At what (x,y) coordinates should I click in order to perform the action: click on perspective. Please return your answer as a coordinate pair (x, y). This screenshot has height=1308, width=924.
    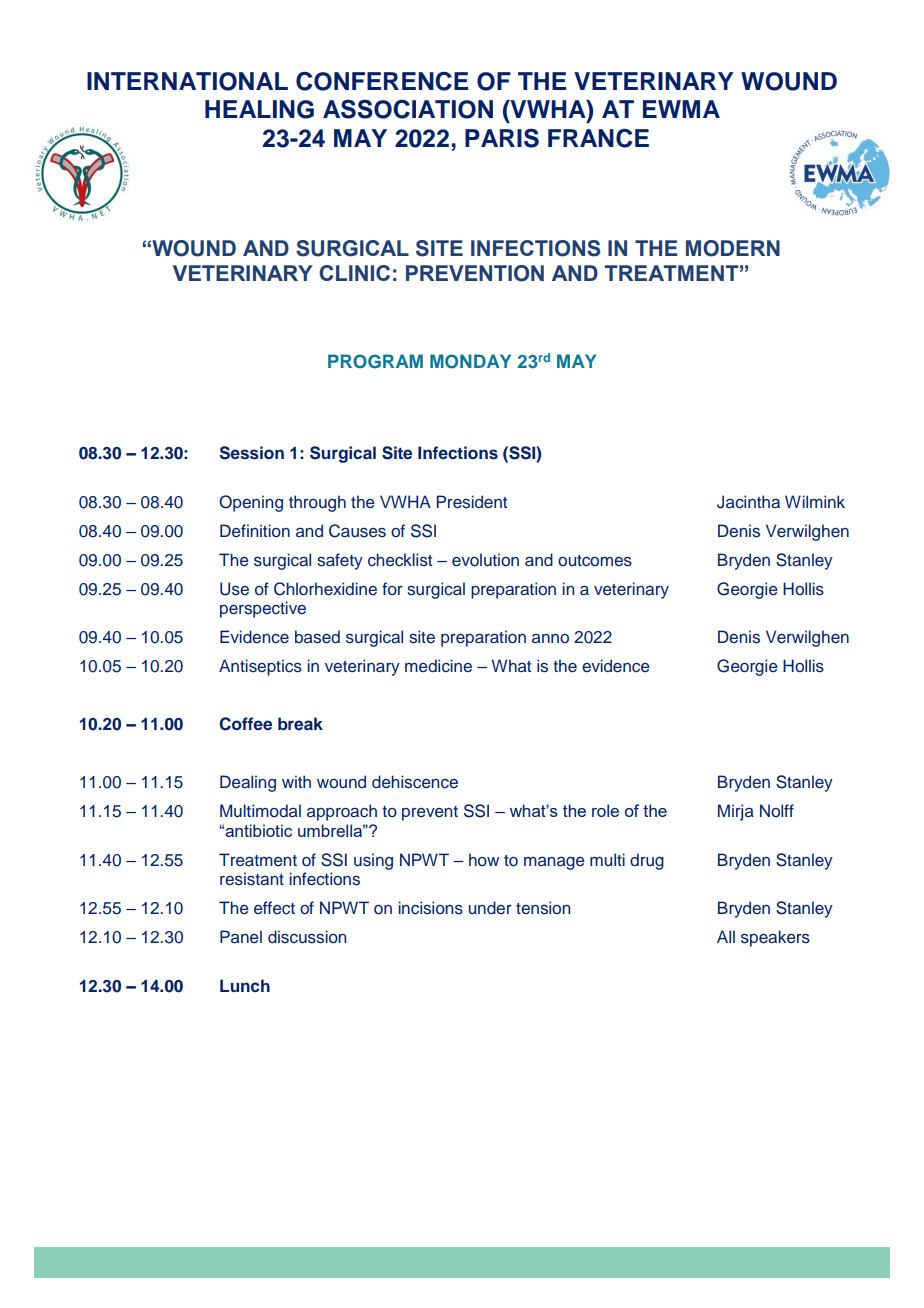
    Looking at the image, I should click on (263, 609).
